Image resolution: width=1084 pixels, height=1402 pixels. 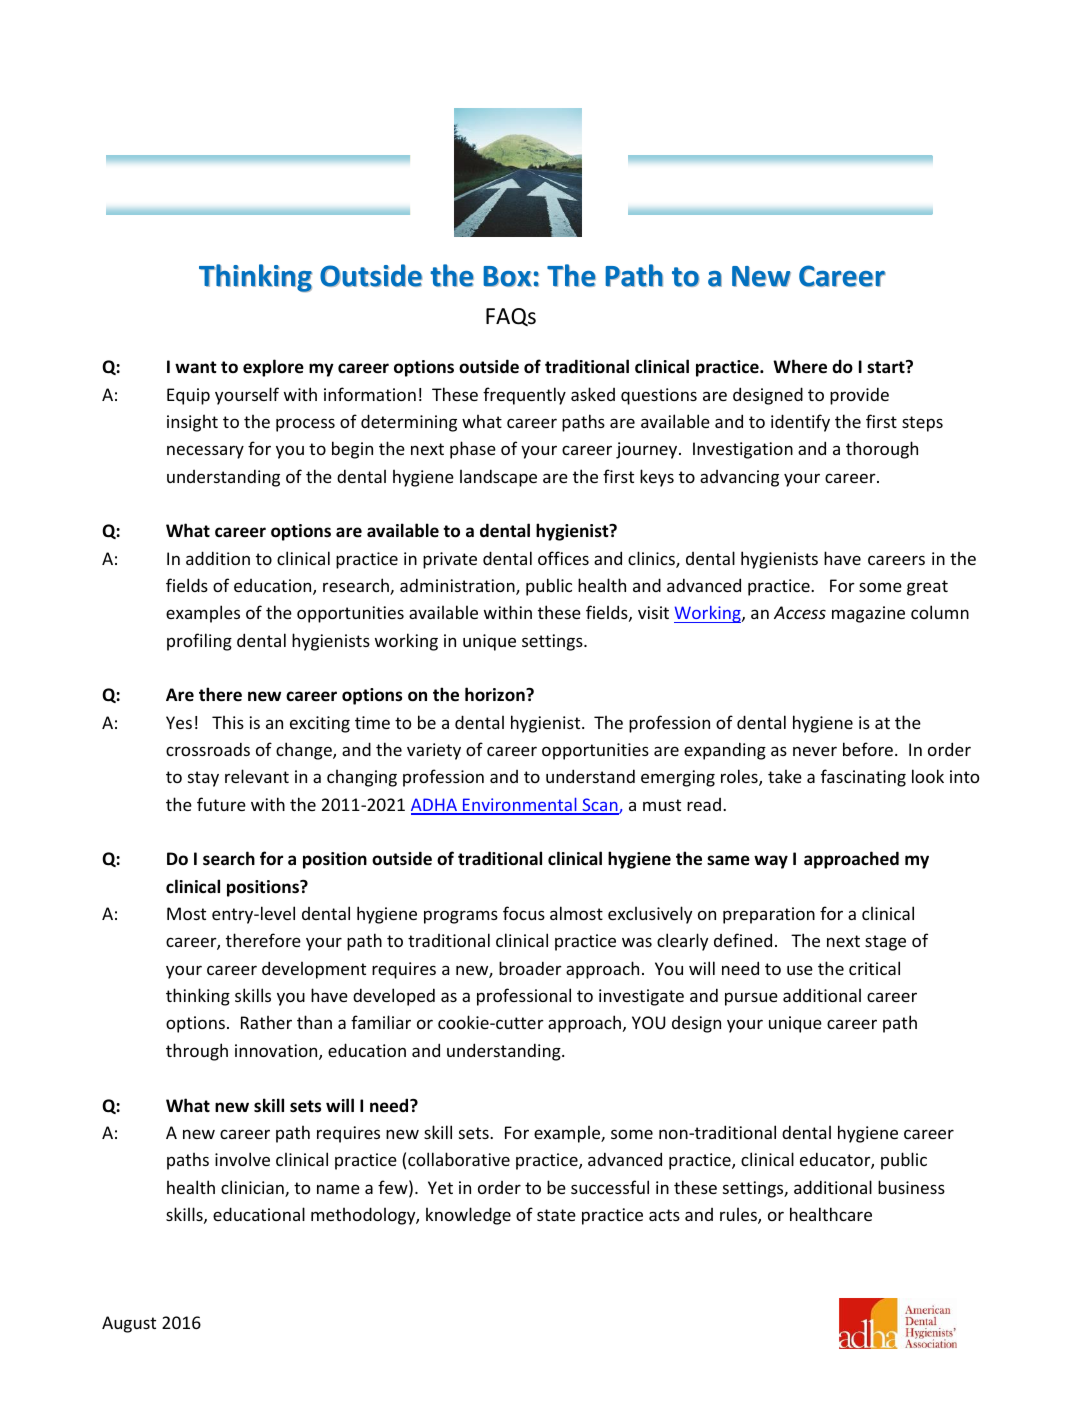 I want to click on collaborative, so click(x=459, y=1159).
